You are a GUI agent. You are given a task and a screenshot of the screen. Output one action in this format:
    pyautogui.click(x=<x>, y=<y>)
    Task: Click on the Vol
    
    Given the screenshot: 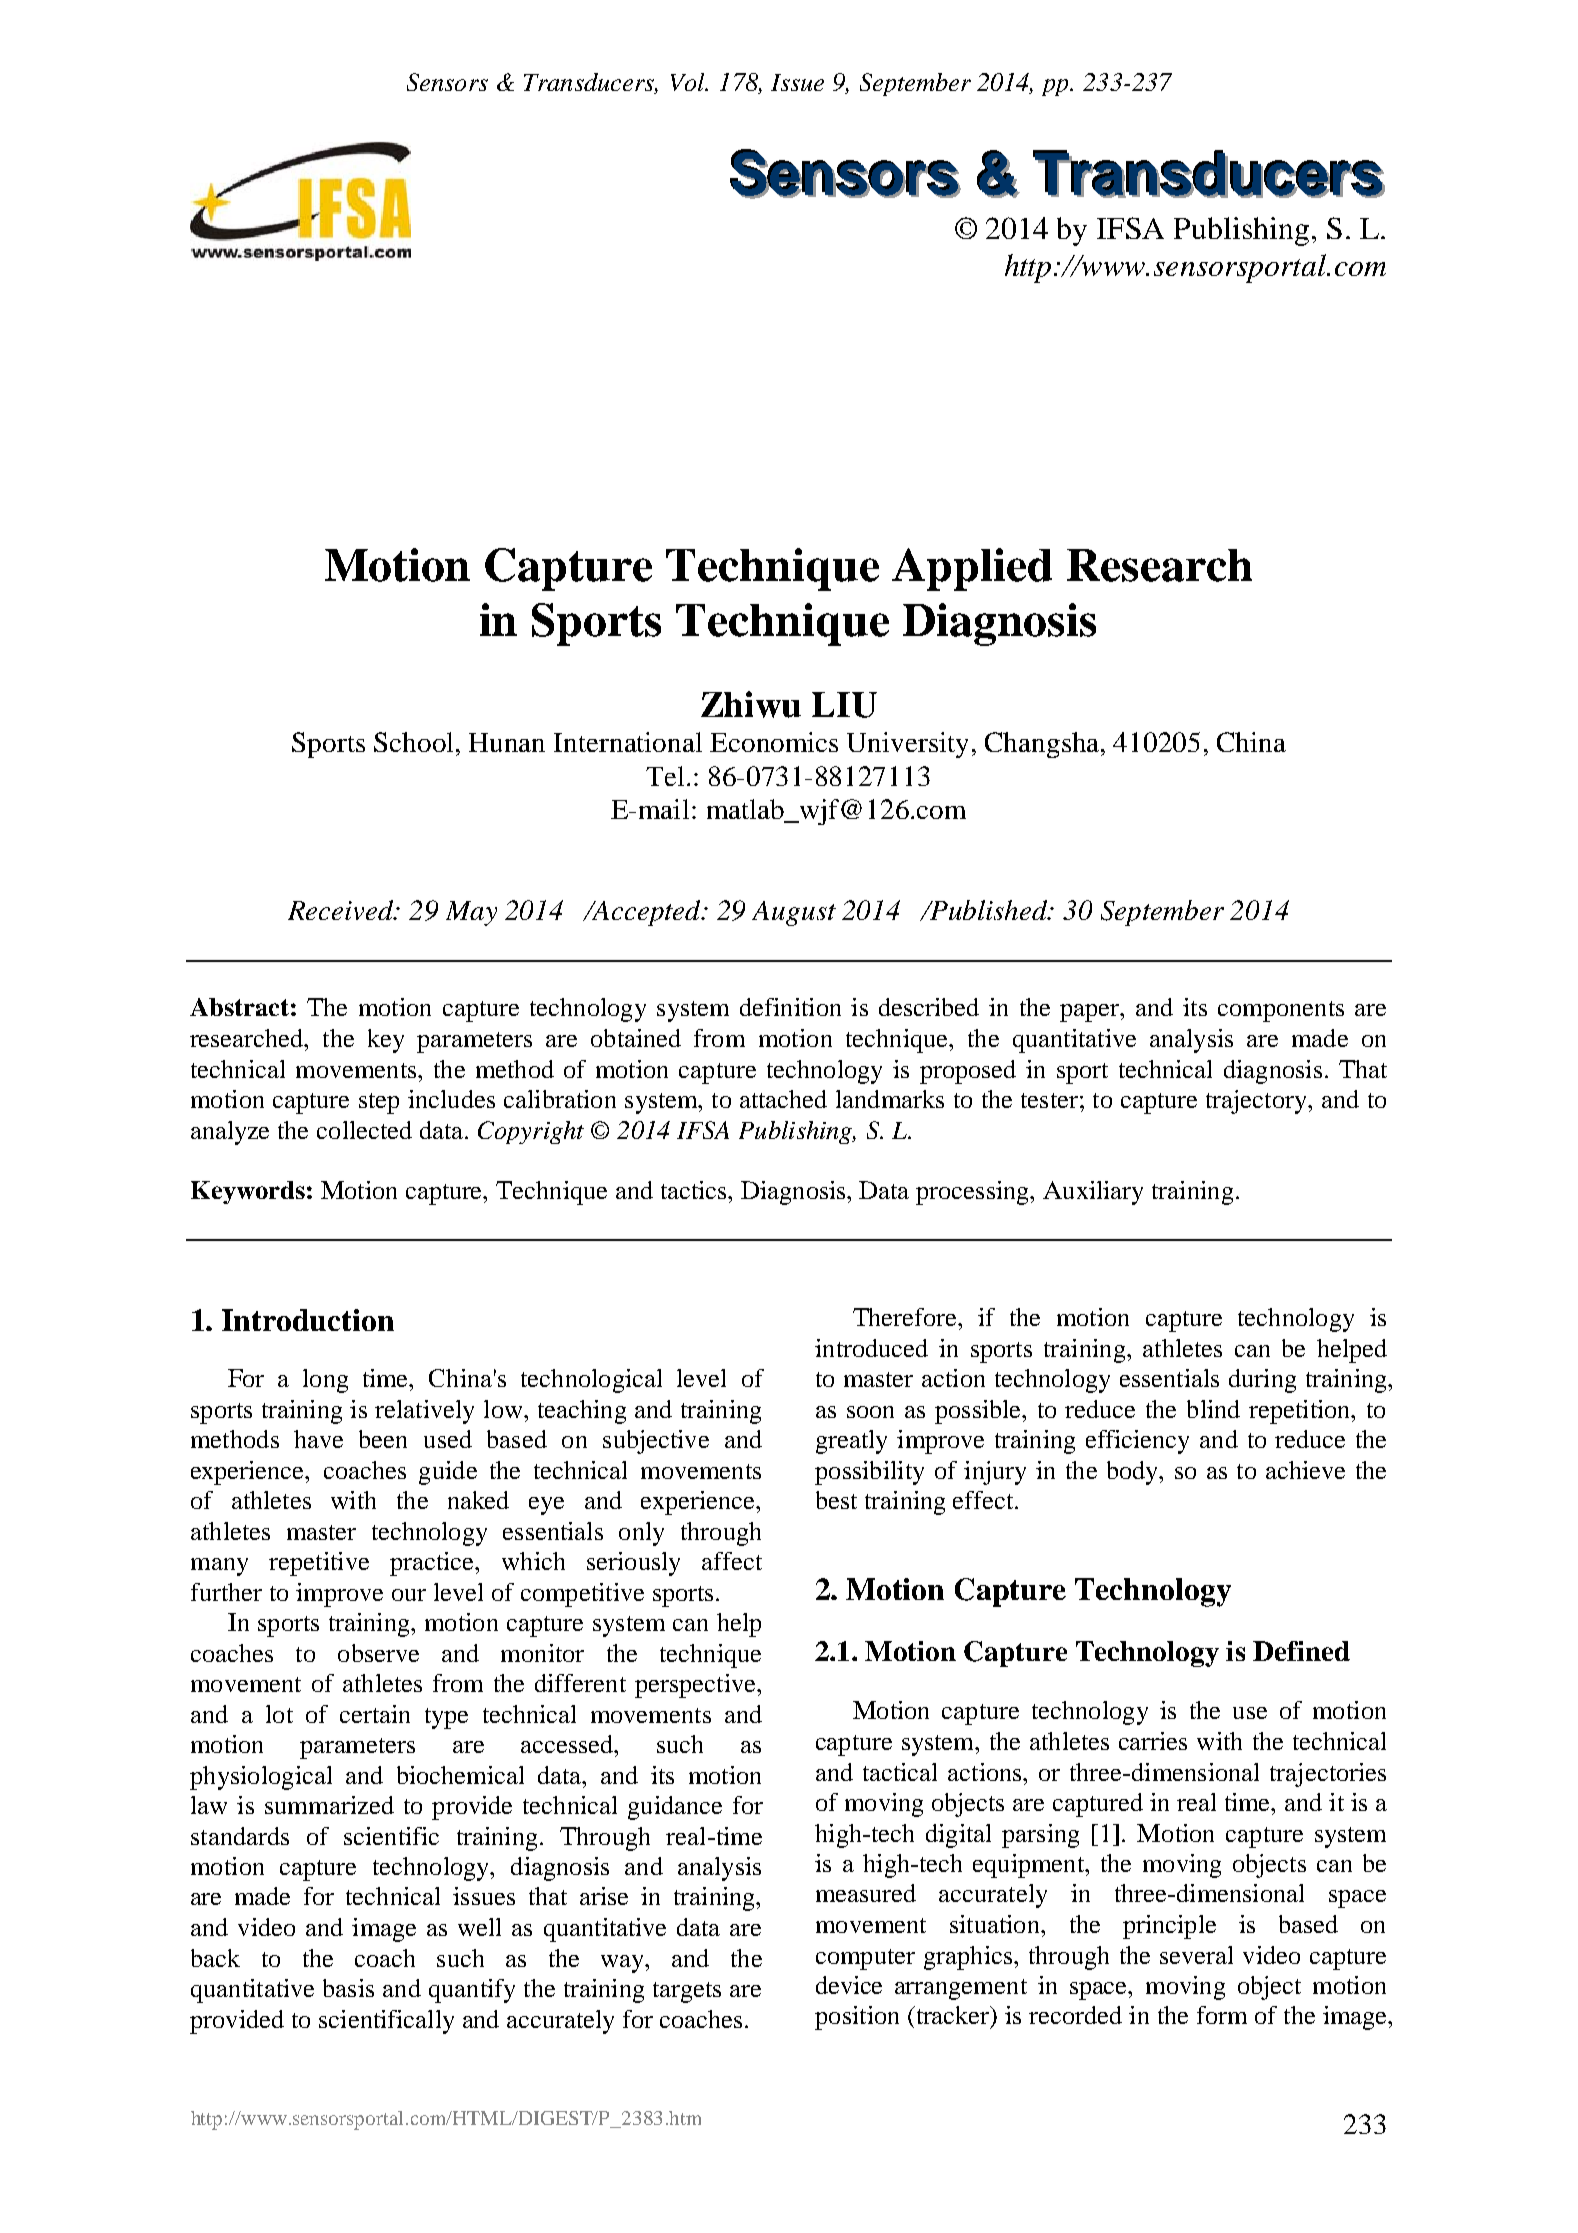 What is the action you would take?
    pyautogui.click(x=689, y=82)
